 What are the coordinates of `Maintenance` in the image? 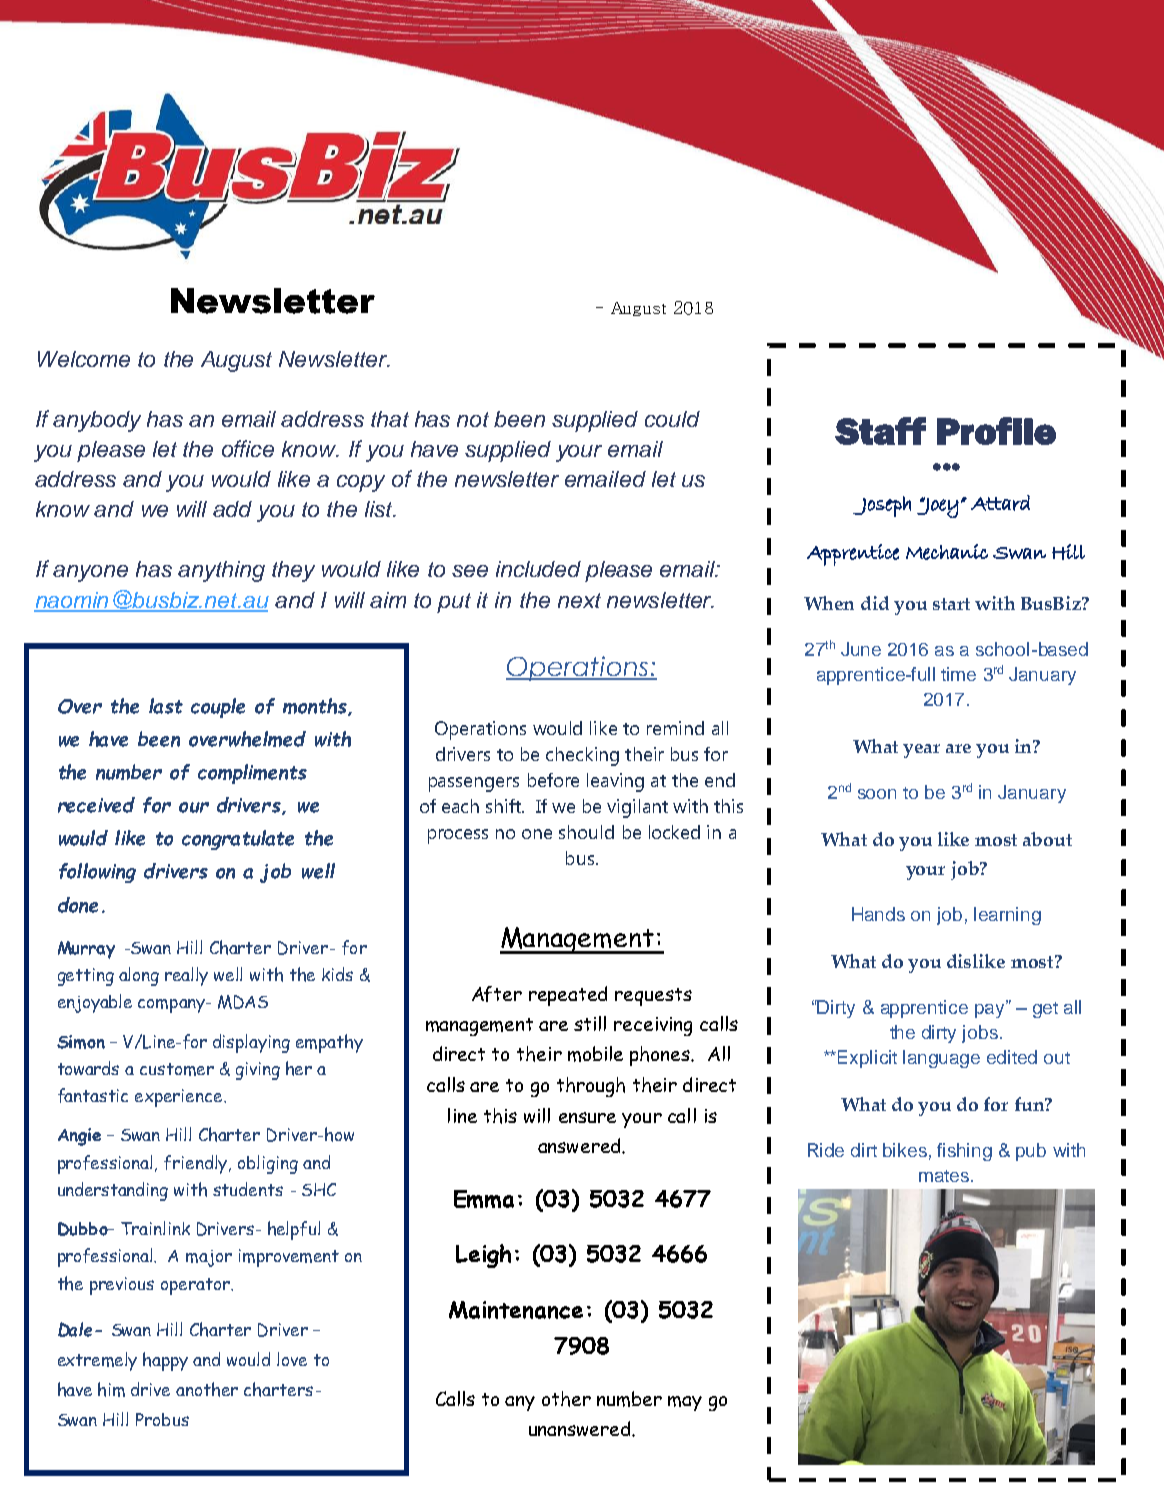 It's located at (516, 1310).
